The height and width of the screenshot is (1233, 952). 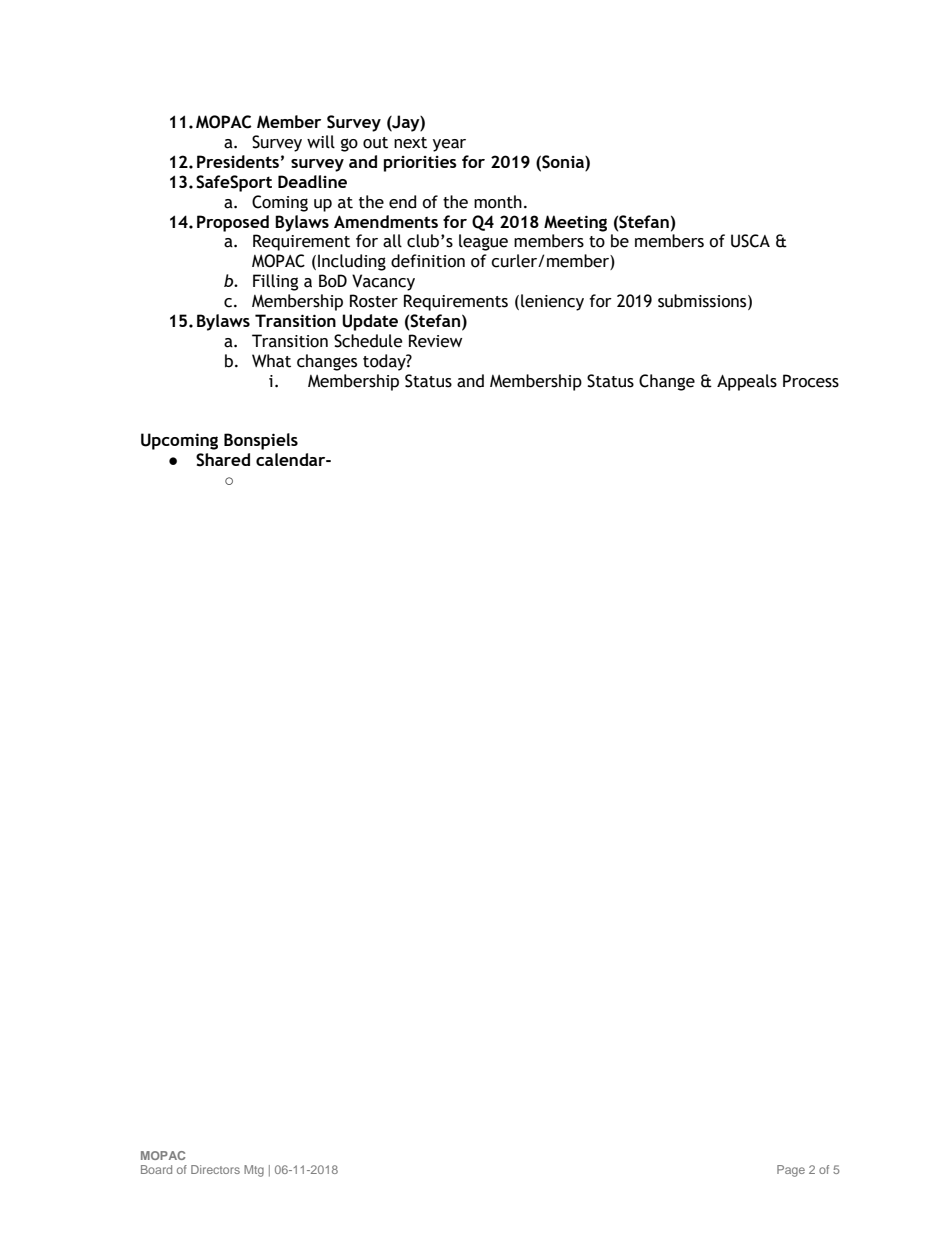 What do you see at coordinates (215, 1169) in the screenshot?
I see `Directors` at bounding box center [215, 1169].
